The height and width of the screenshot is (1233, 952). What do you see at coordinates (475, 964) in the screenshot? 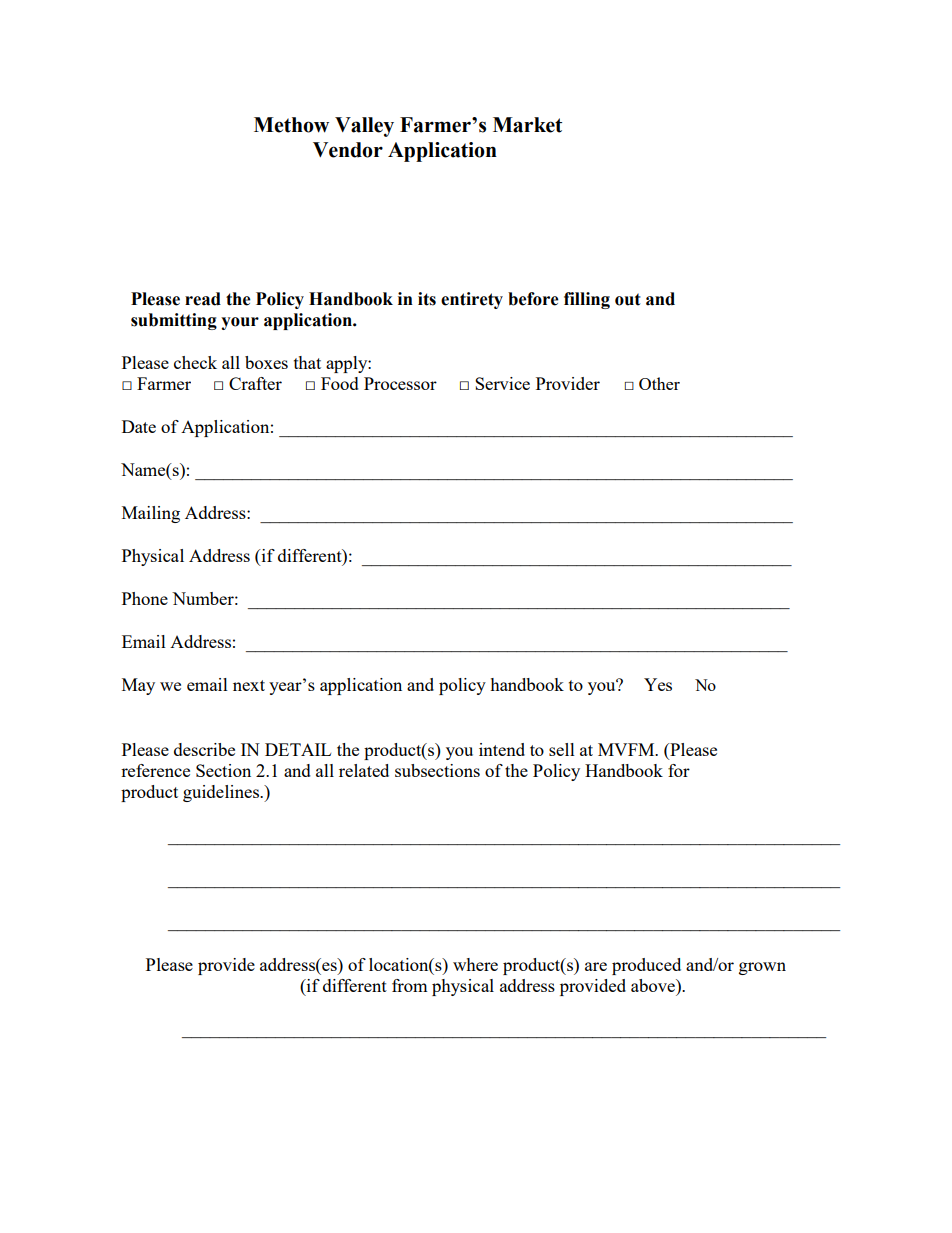
I see `where` at bounding box center [475, 964].
